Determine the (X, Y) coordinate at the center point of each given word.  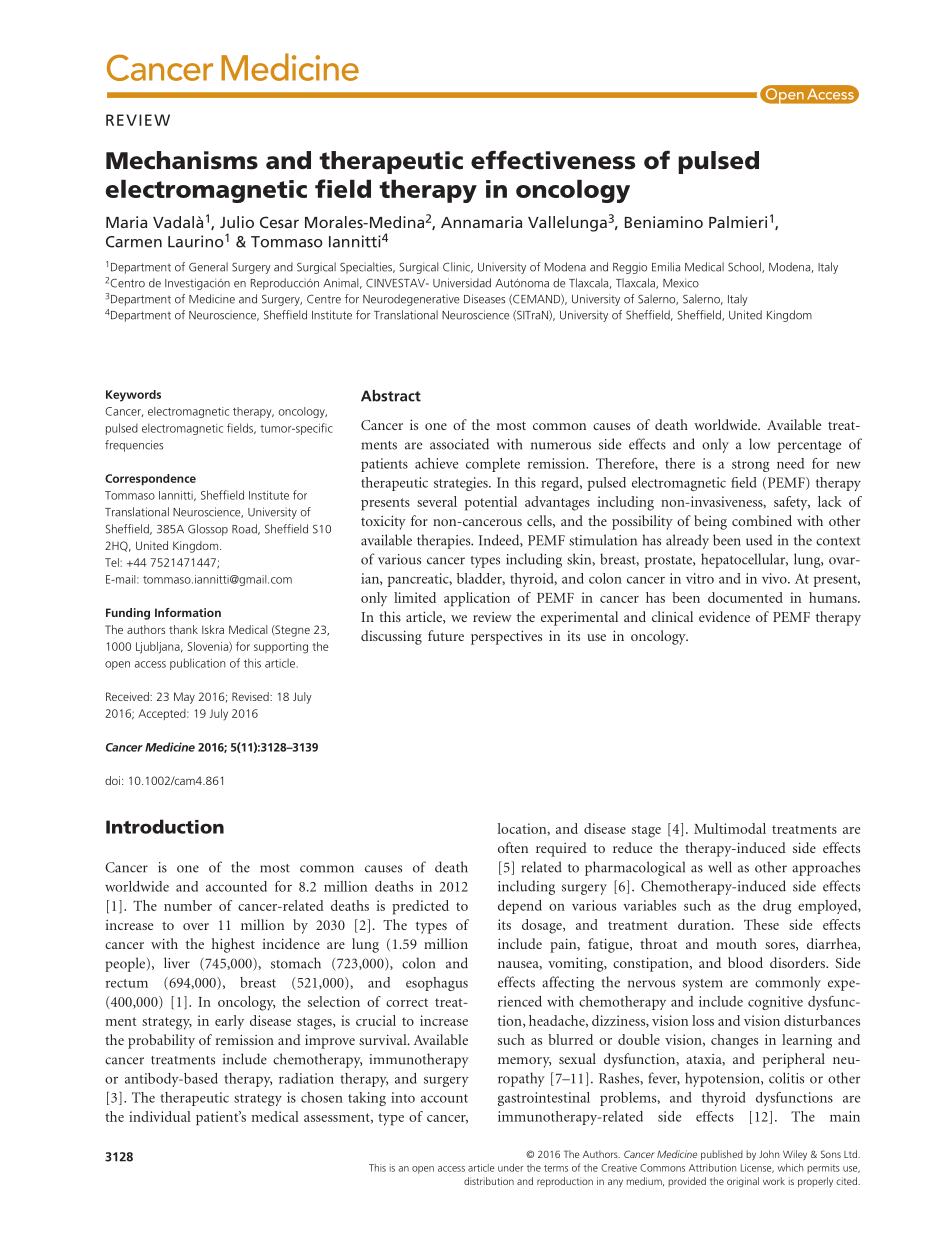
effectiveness (553, 160)
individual (160, 1116)
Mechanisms (182, 160)
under (510, 1168)
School (745, 267)
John (769, 1154)
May (184, 698)
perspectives (506, 637)
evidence (724, 616)
